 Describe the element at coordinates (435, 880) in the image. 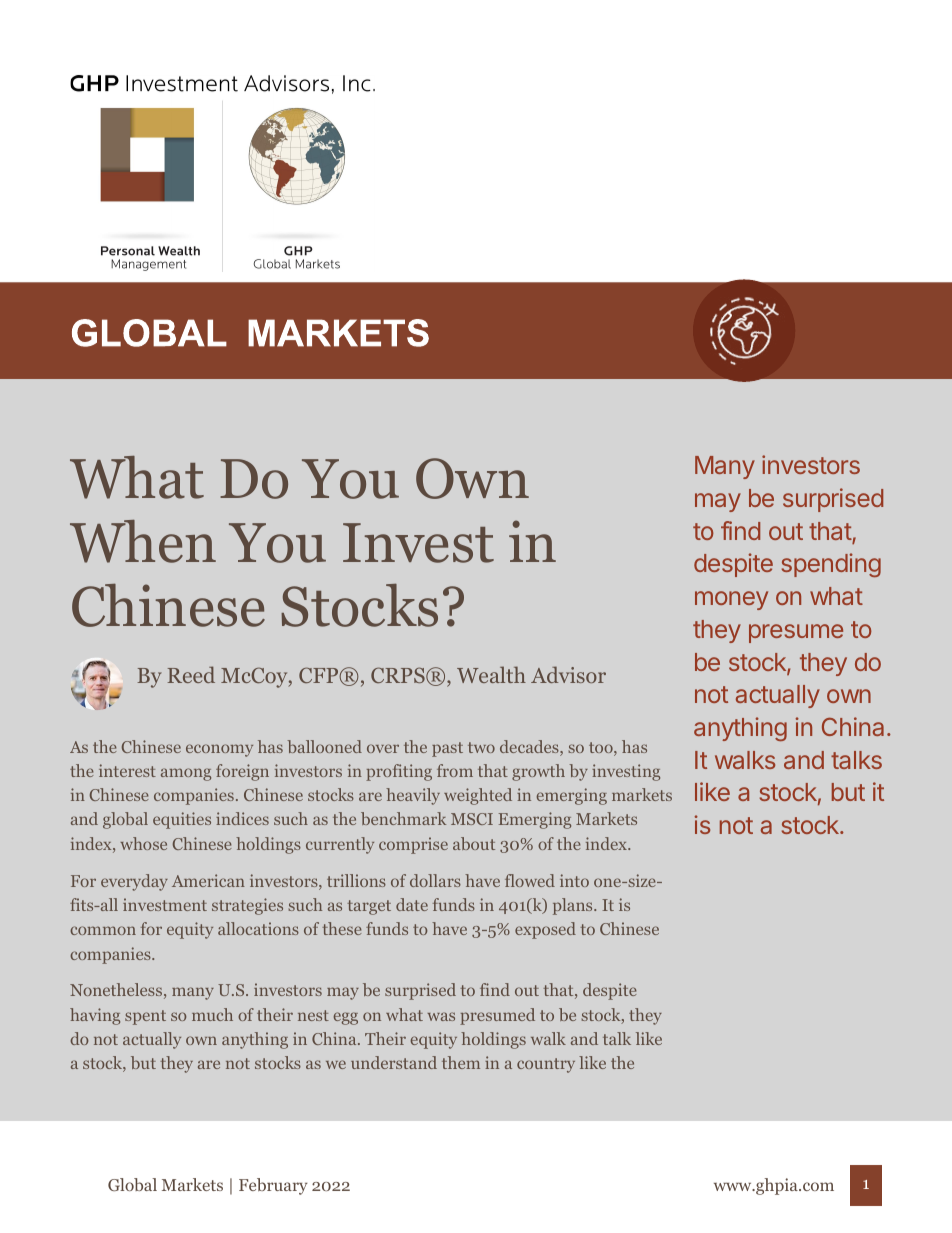

I see `dollars` at that location.
